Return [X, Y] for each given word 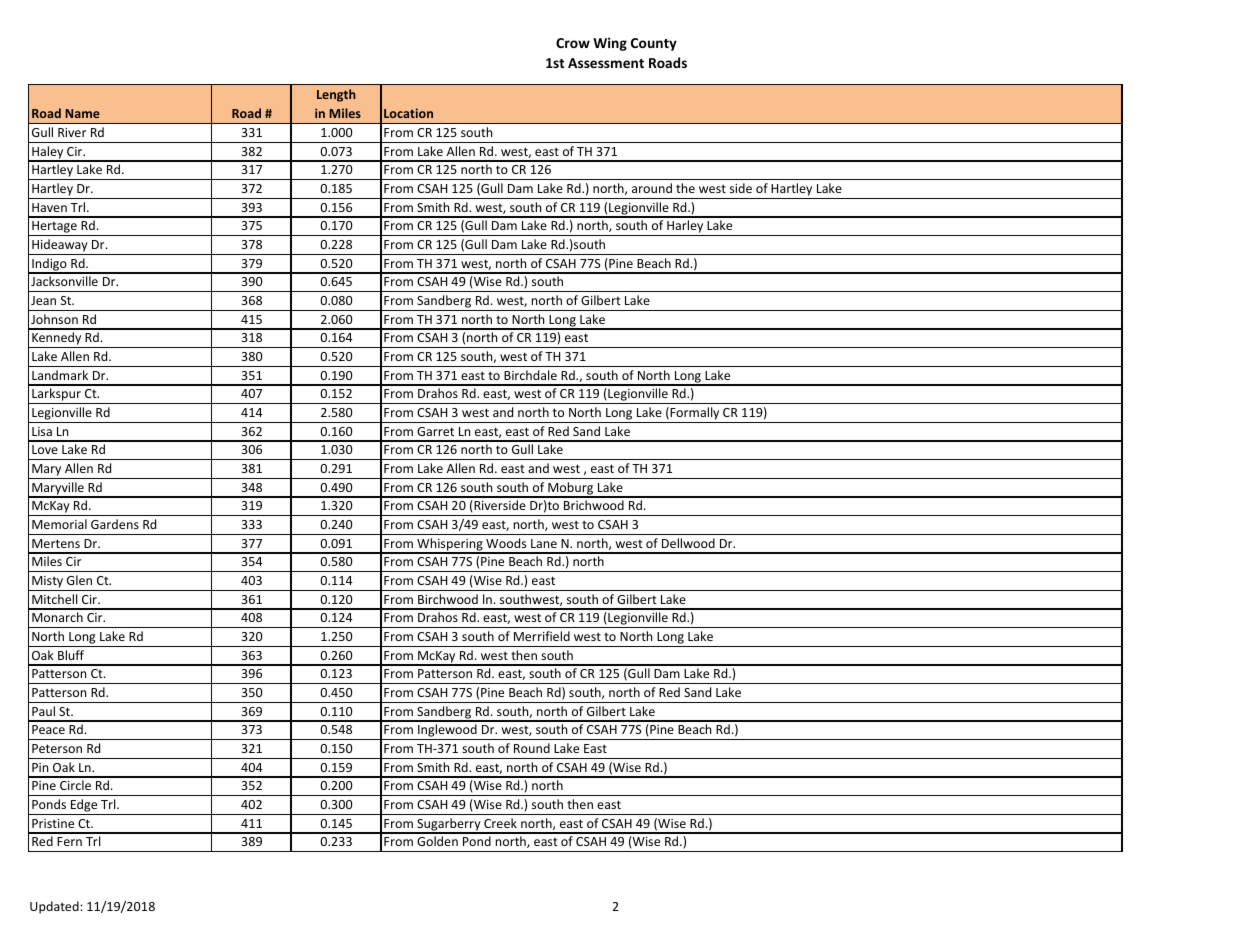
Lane [544, 543]
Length [336, 95]
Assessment [606, 63]
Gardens [115, 524]
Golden [437, 841]
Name [82, 113]
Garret [435, 431]
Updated [54, 907]
